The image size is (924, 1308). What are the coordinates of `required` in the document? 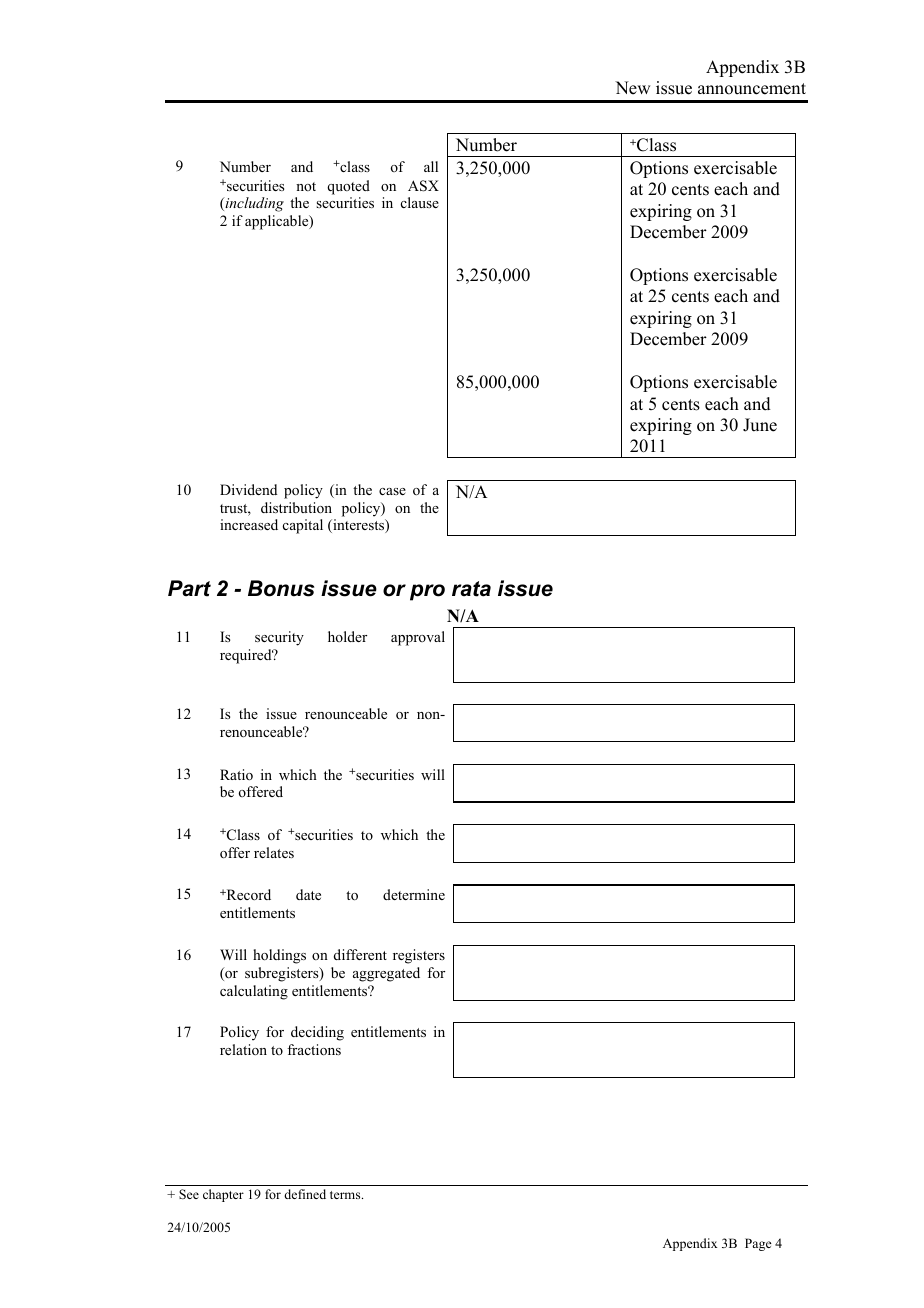 It's located at (247, 656).
